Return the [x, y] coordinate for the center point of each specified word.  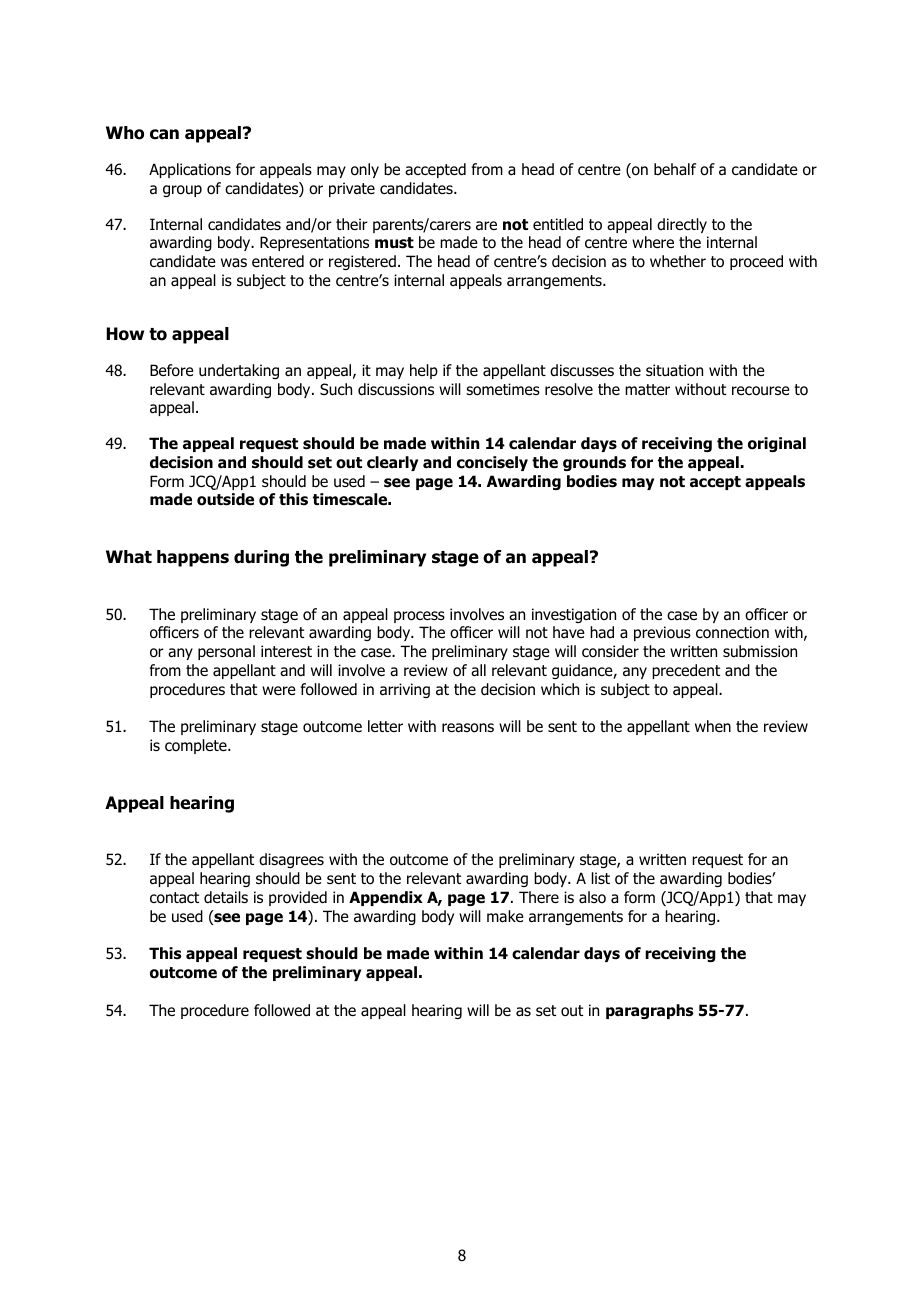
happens [193, 558]
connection [732, 632]
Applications [190, 170]
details [226, 897]
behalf [675, 169]
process [419, 617]
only [365, 170]
